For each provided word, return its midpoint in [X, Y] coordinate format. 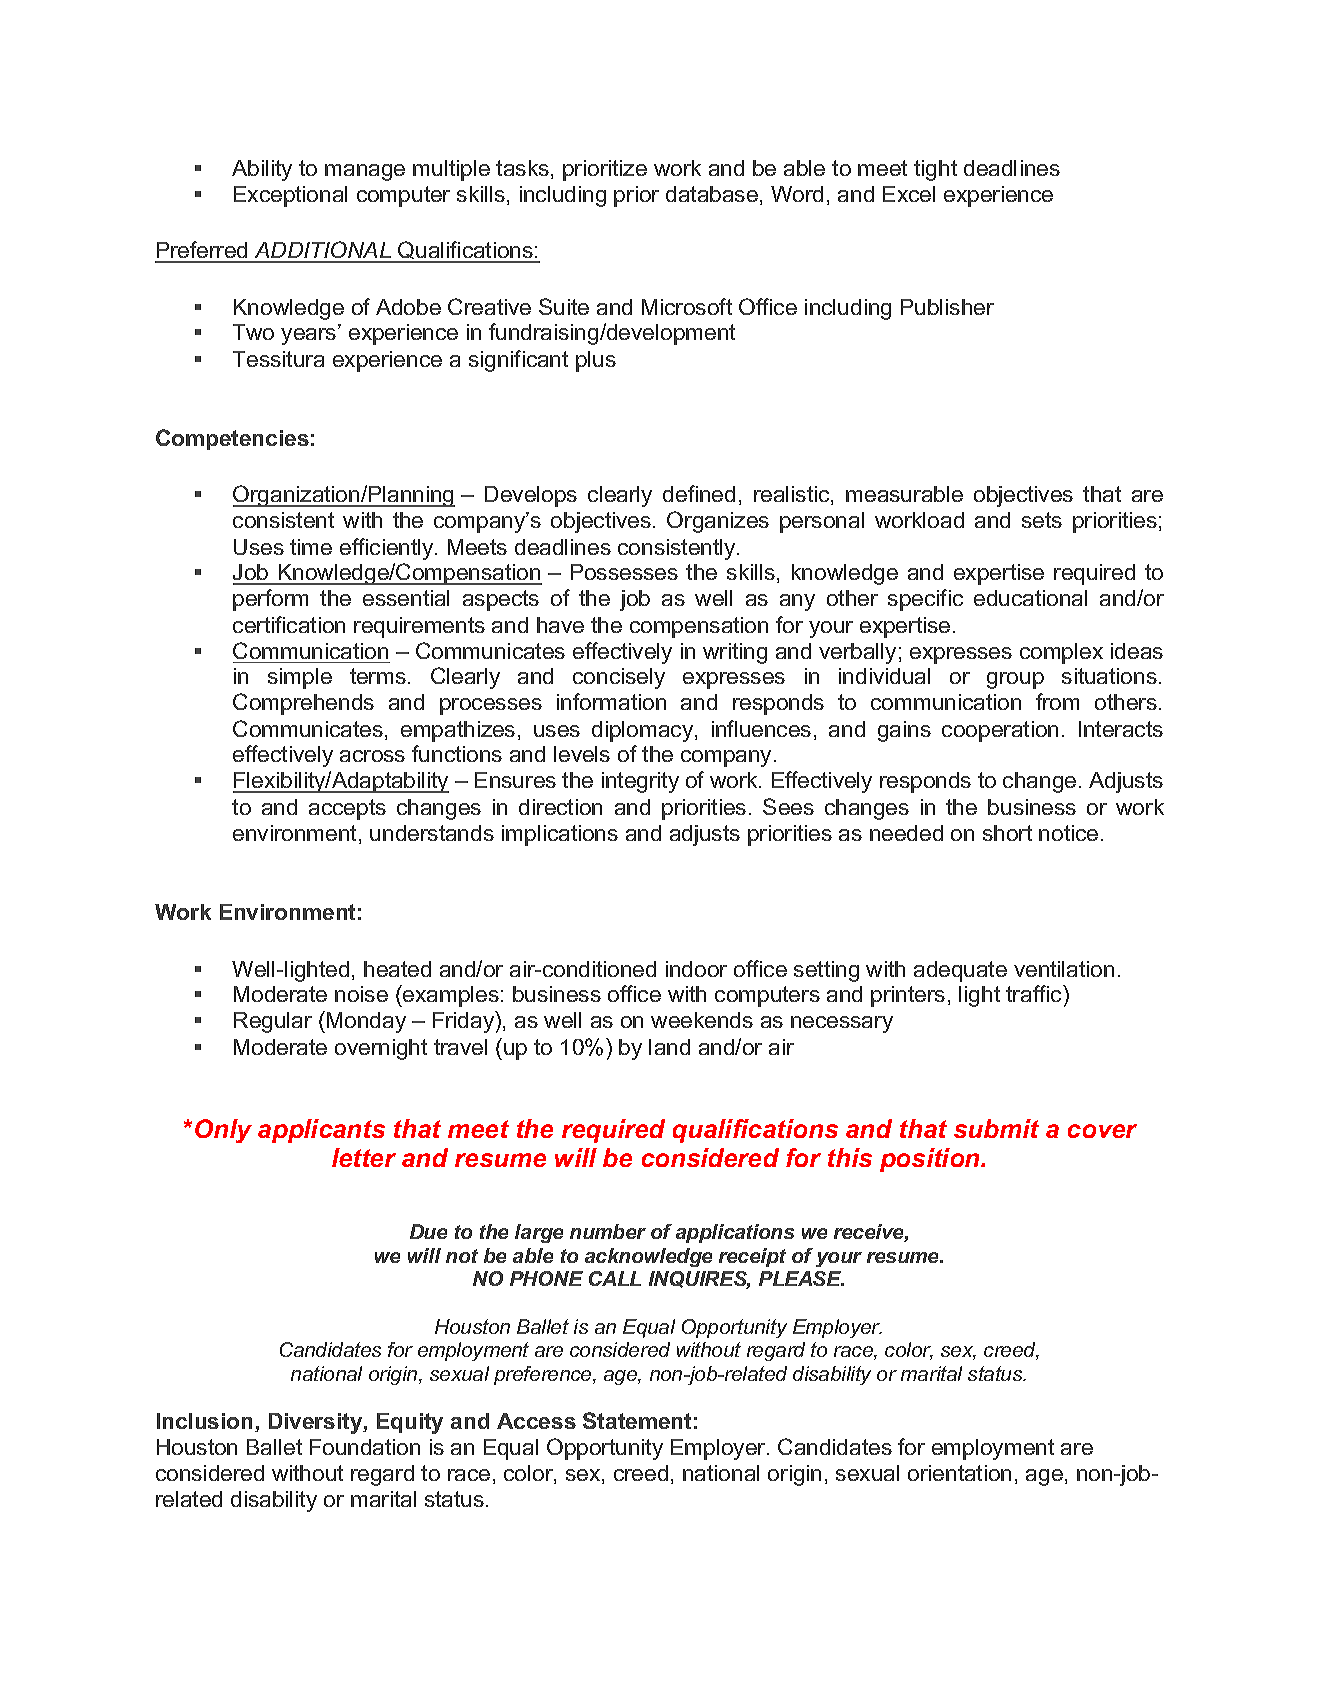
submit [996, 1128]
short [1007, 833]
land [669, 1047]
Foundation [365, 1447]
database [712, 194]
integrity [640, 782]
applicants [321, 1131]
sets [1042, 520]
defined [699, 493]
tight [935, 170]
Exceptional [290, 196]
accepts [347, 809]
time [311, 547]
